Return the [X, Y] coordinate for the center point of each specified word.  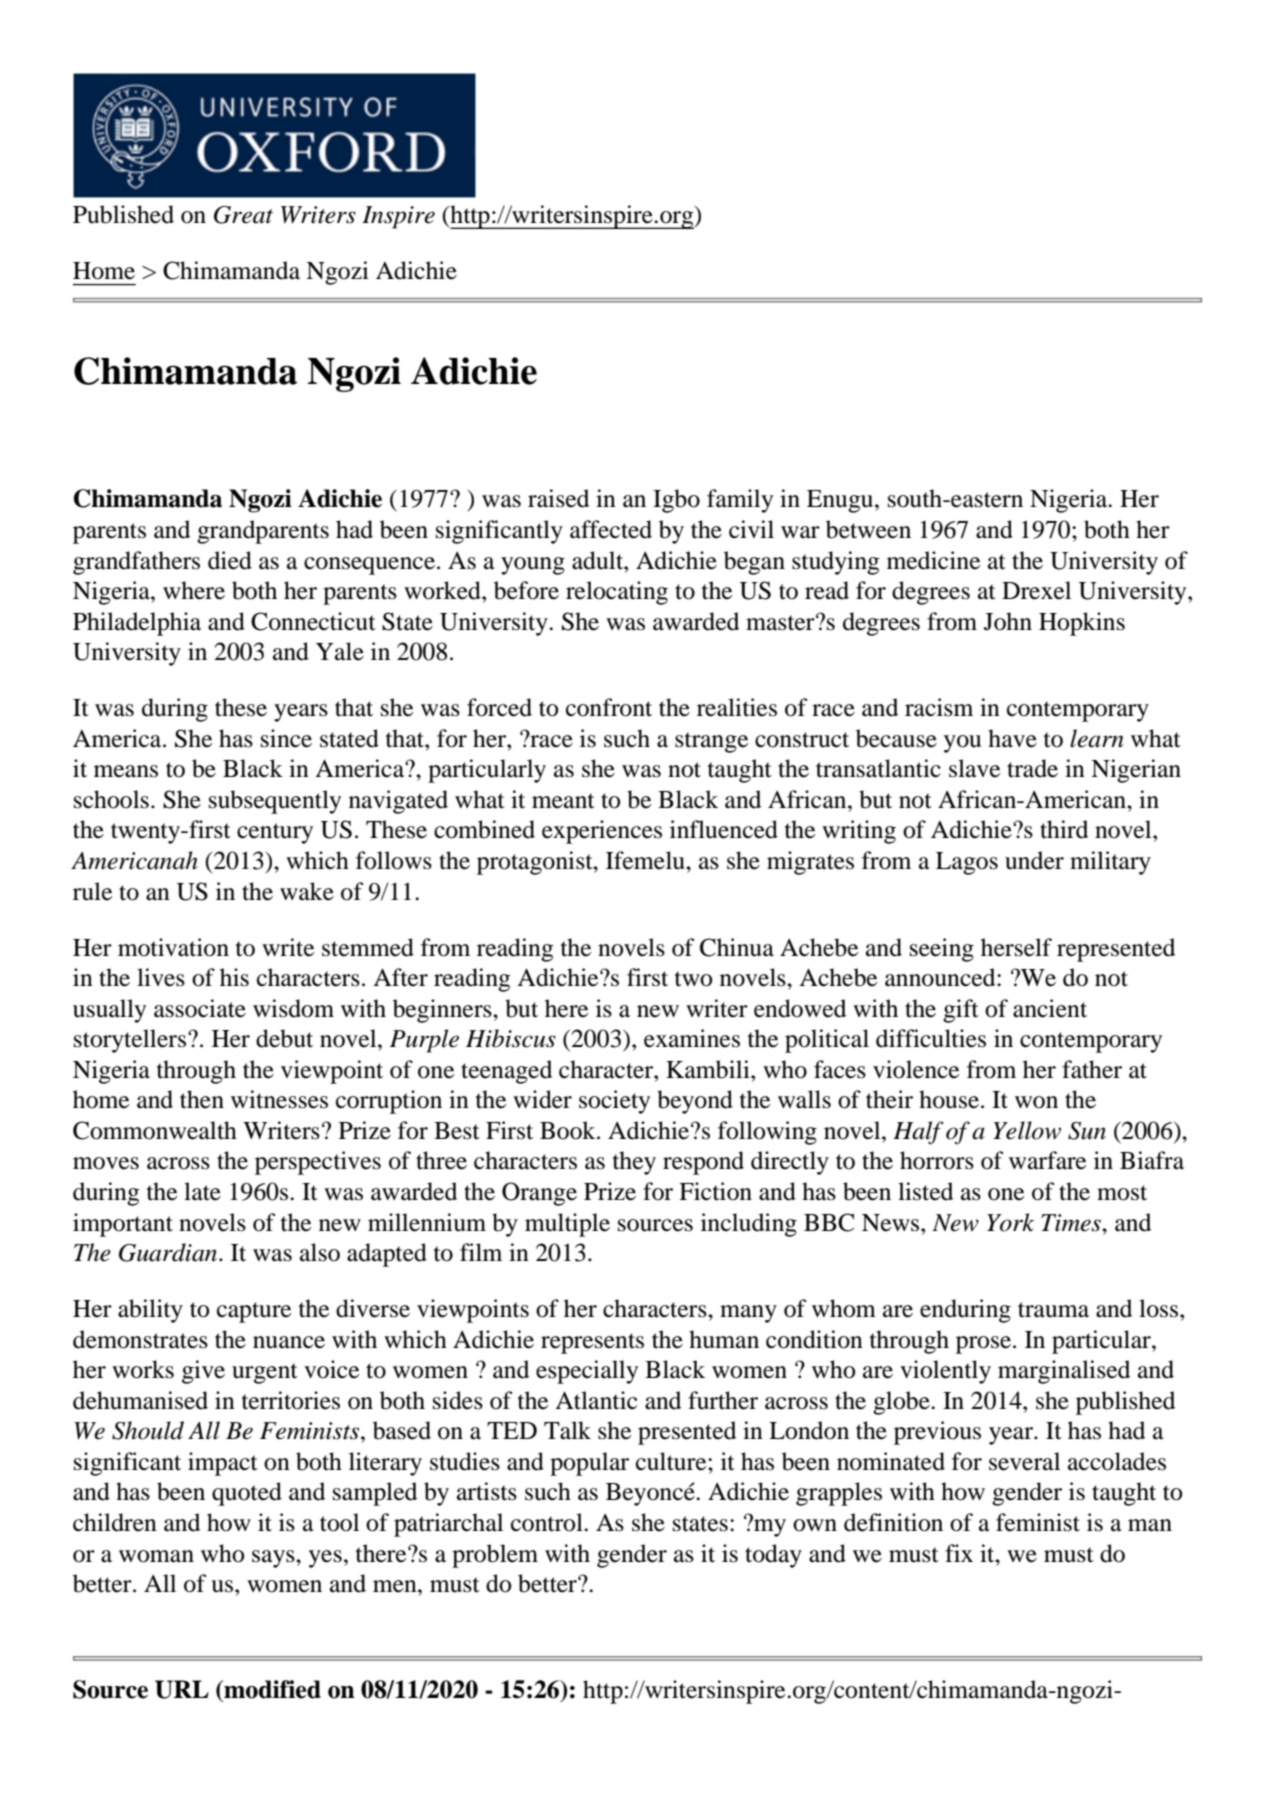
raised [558, 498]
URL [182, 1689]
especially [587, 1372]
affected [611, 529]
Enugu [841, 501]
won [1036, 1102]
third [1064, 829]
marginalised [1064, 1372]
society [614, 1102]
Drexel [1036, 590]
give [203, 1372]
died [230, 560]
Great [243, 215]
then [202, 1099]
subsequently [275, 802]
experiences [602, 832]
